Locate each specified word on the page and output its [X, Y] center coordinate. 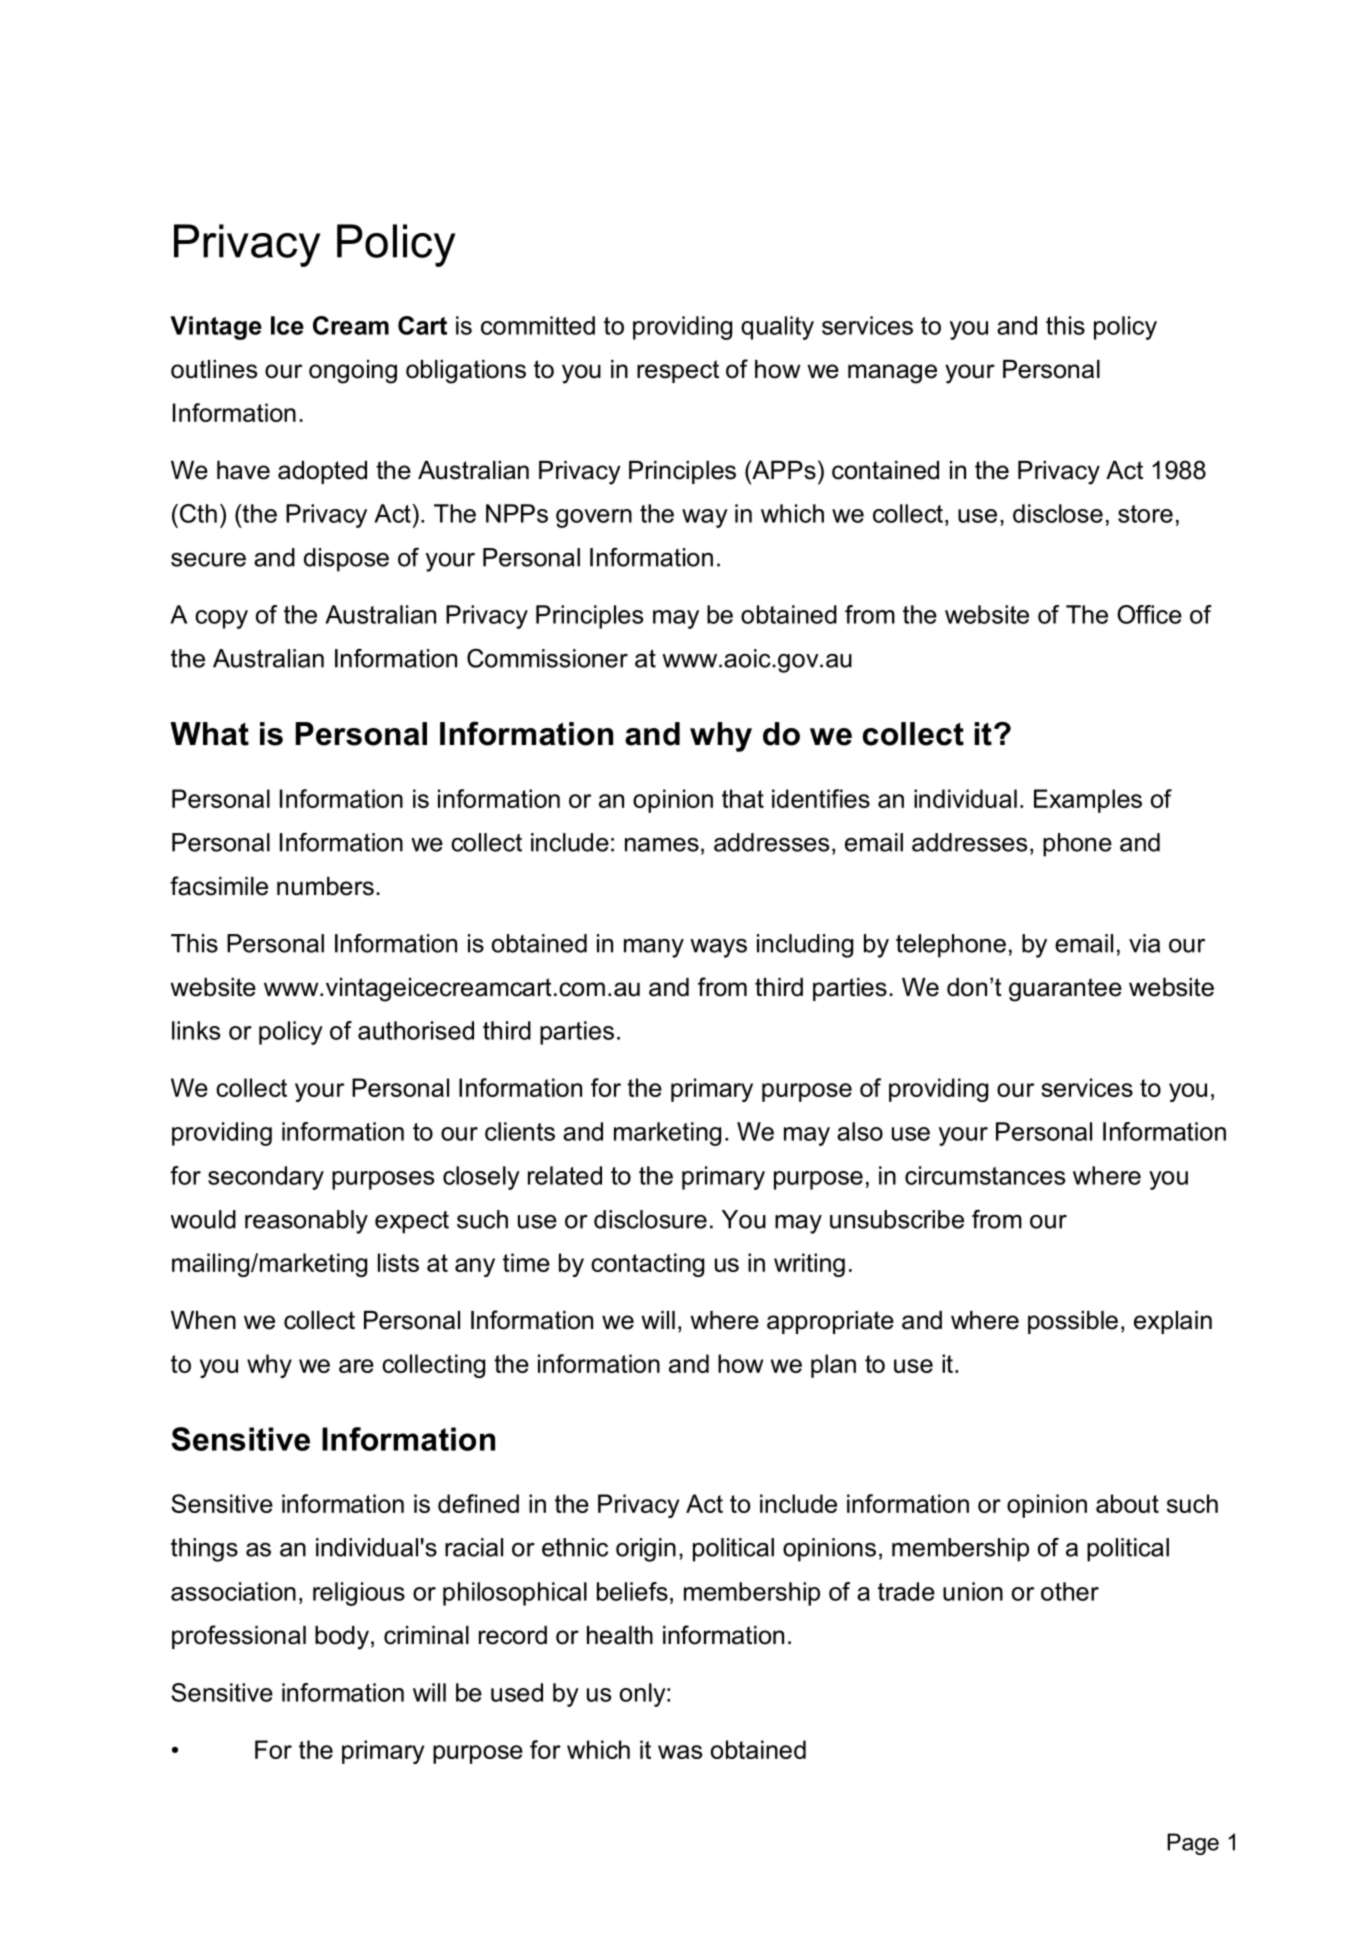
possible [1073, 1322]
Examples [1088, 801]
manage [892, 374]
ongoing [353, 372]
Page [1193, 1844]
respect [678, 371]
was [680, 1752]
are [356, 1366]
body [342, 1638]
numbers [325, 886]
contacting [647, 1265]
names [662, 845]
